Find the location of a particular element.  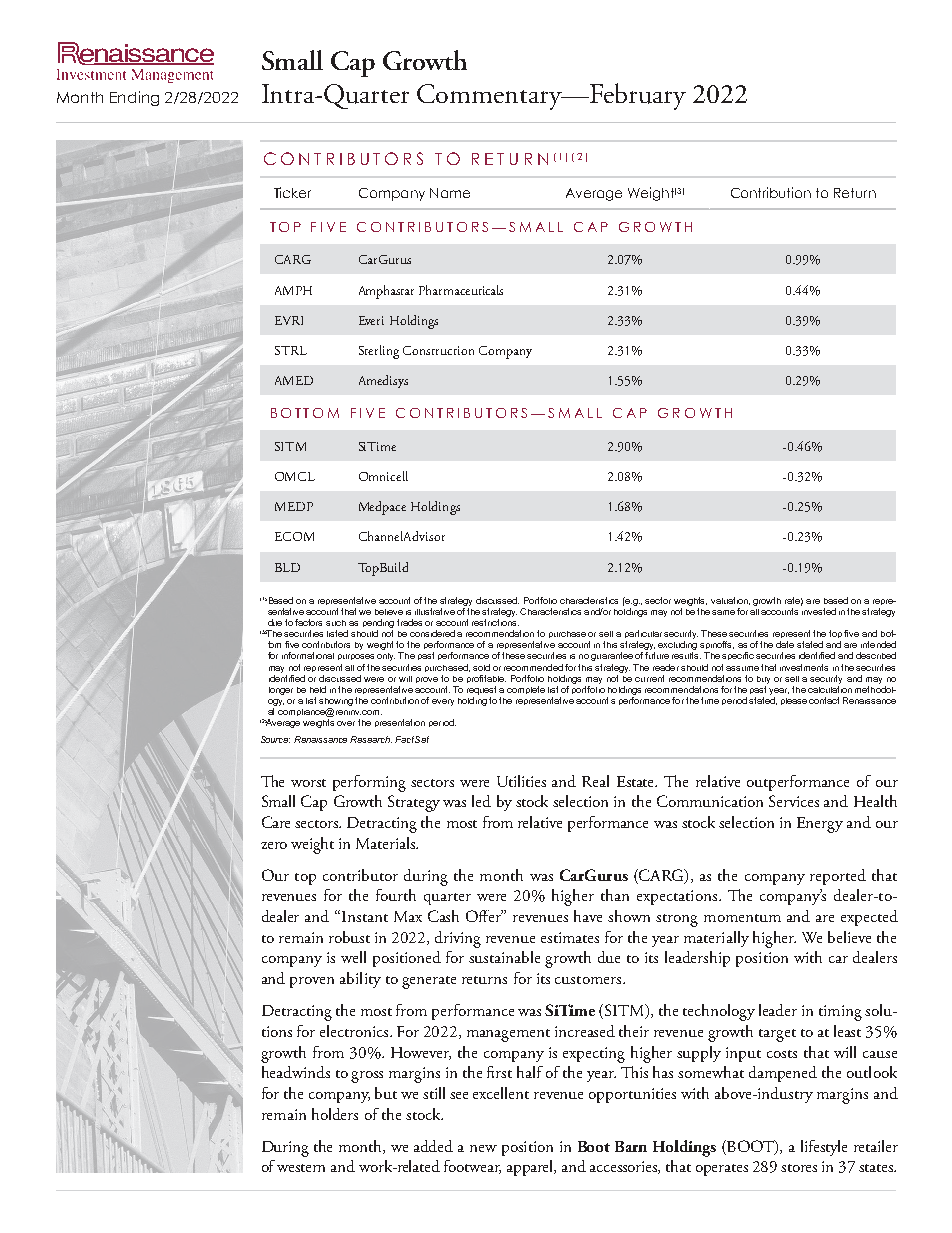

holders is located at coordinates (335, 1114).
